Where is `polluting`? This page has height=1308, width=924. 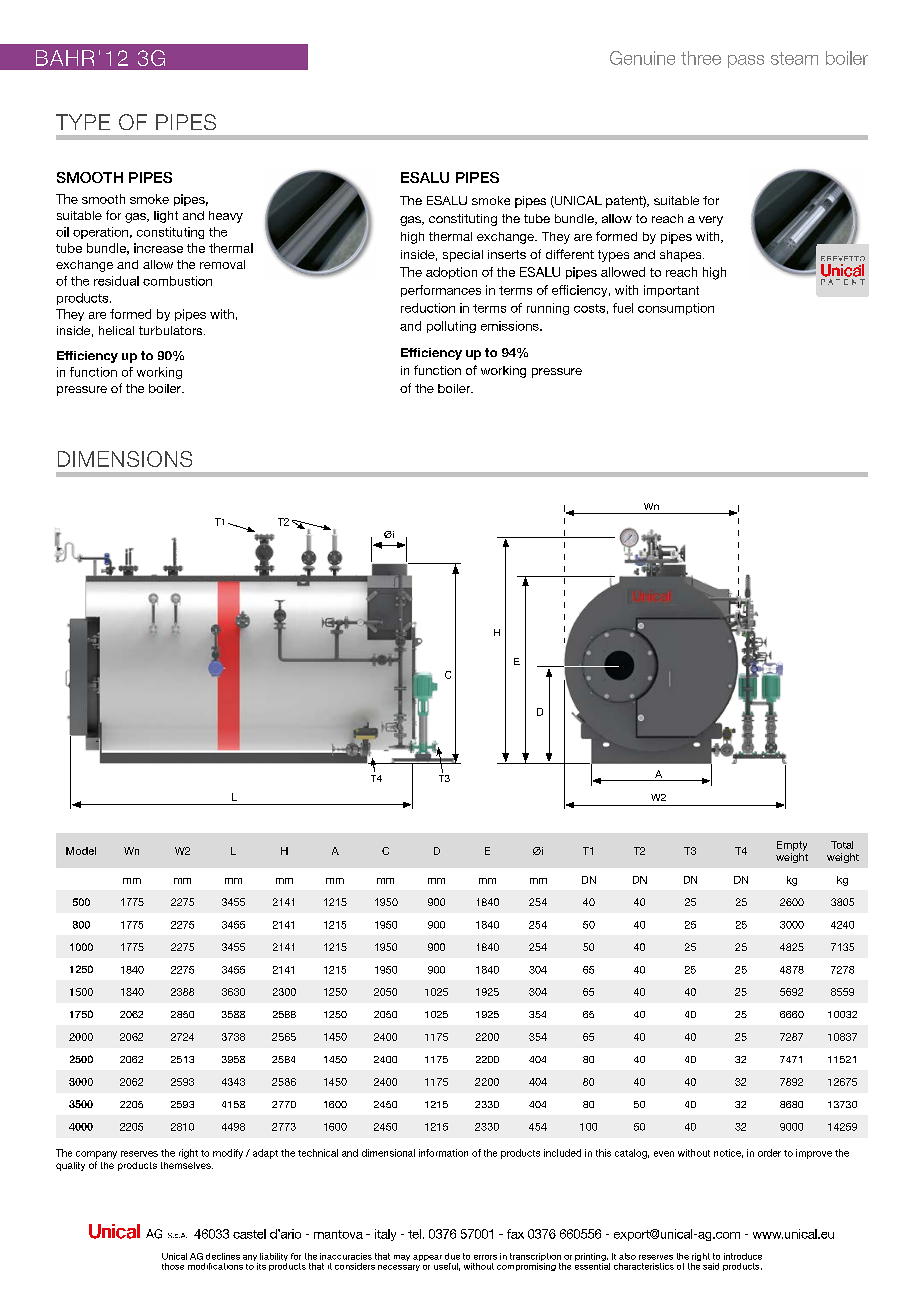 polluting is located at coordinates (451, 327).
